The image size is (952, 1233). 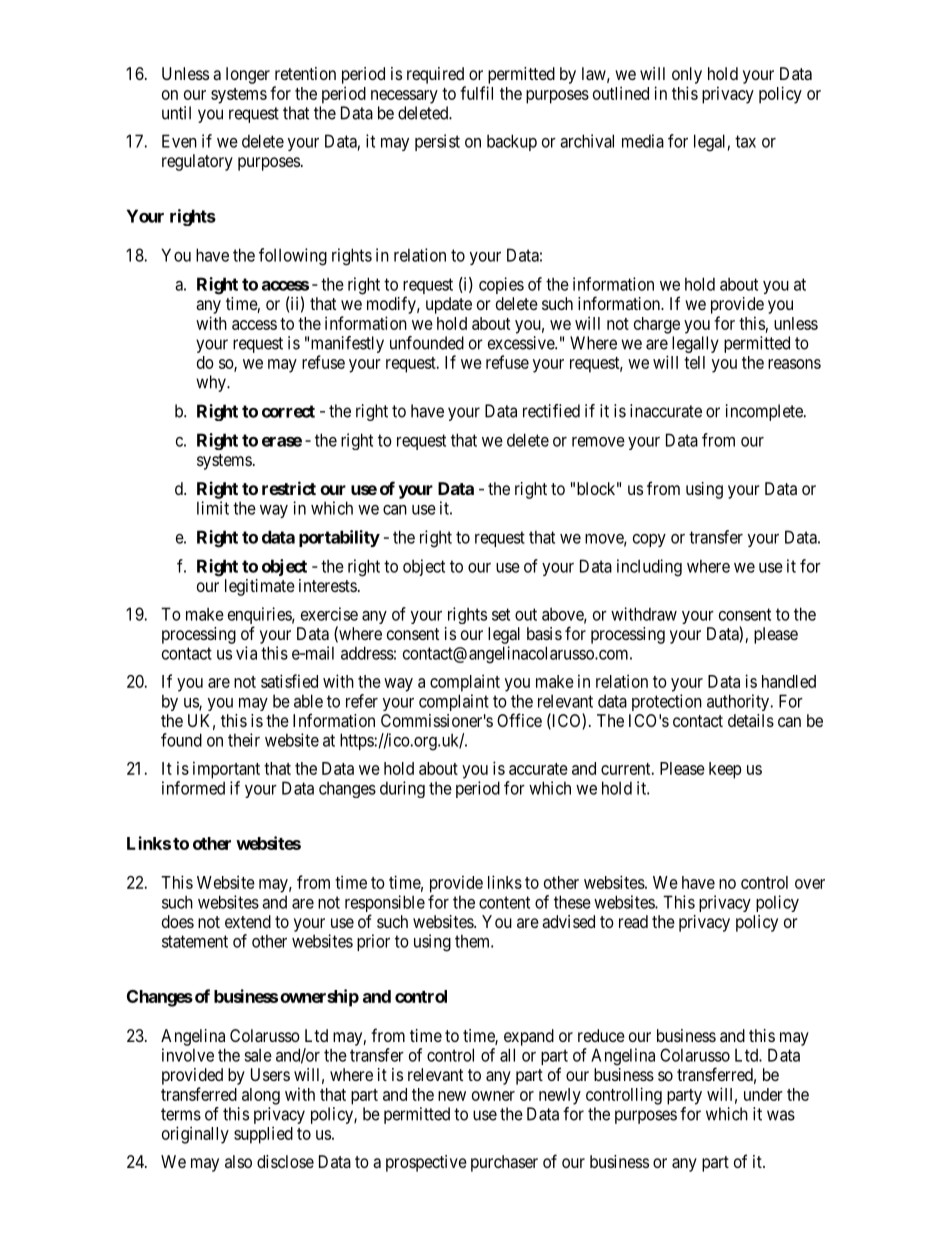 I want to click on handled, so click(x=789, y=681).
